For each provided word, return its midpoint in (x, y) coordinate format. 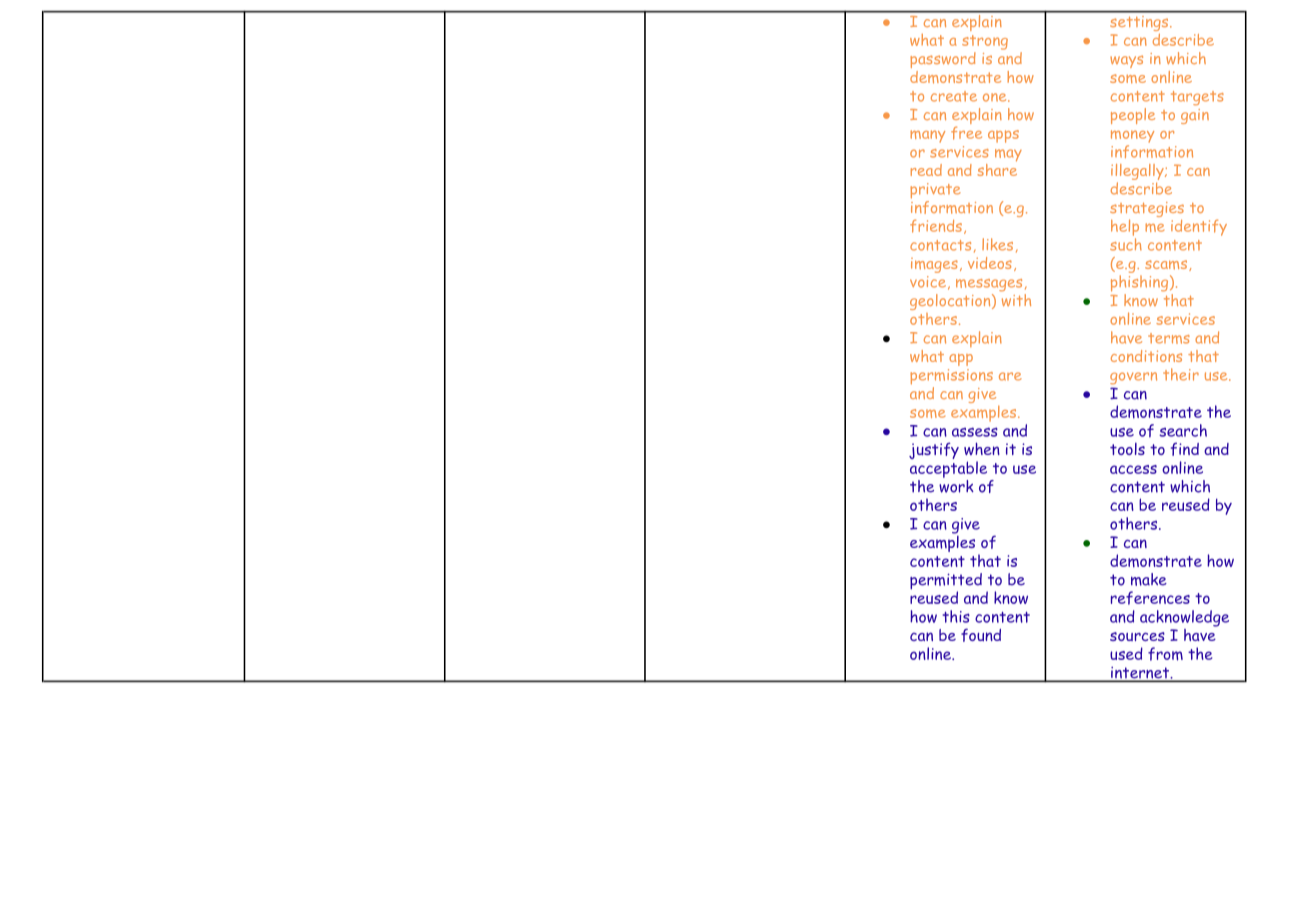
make (1149, 579)
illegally (1138, 173)
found (981, 635)
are (1010, 376)
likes (997, 244)
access (1133, 469)
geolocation (951, 302)
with (1016, 298)
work (956, 485)
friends (936, 226)
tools (1127, 448)
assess (975, 432)
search (1183, 430)
